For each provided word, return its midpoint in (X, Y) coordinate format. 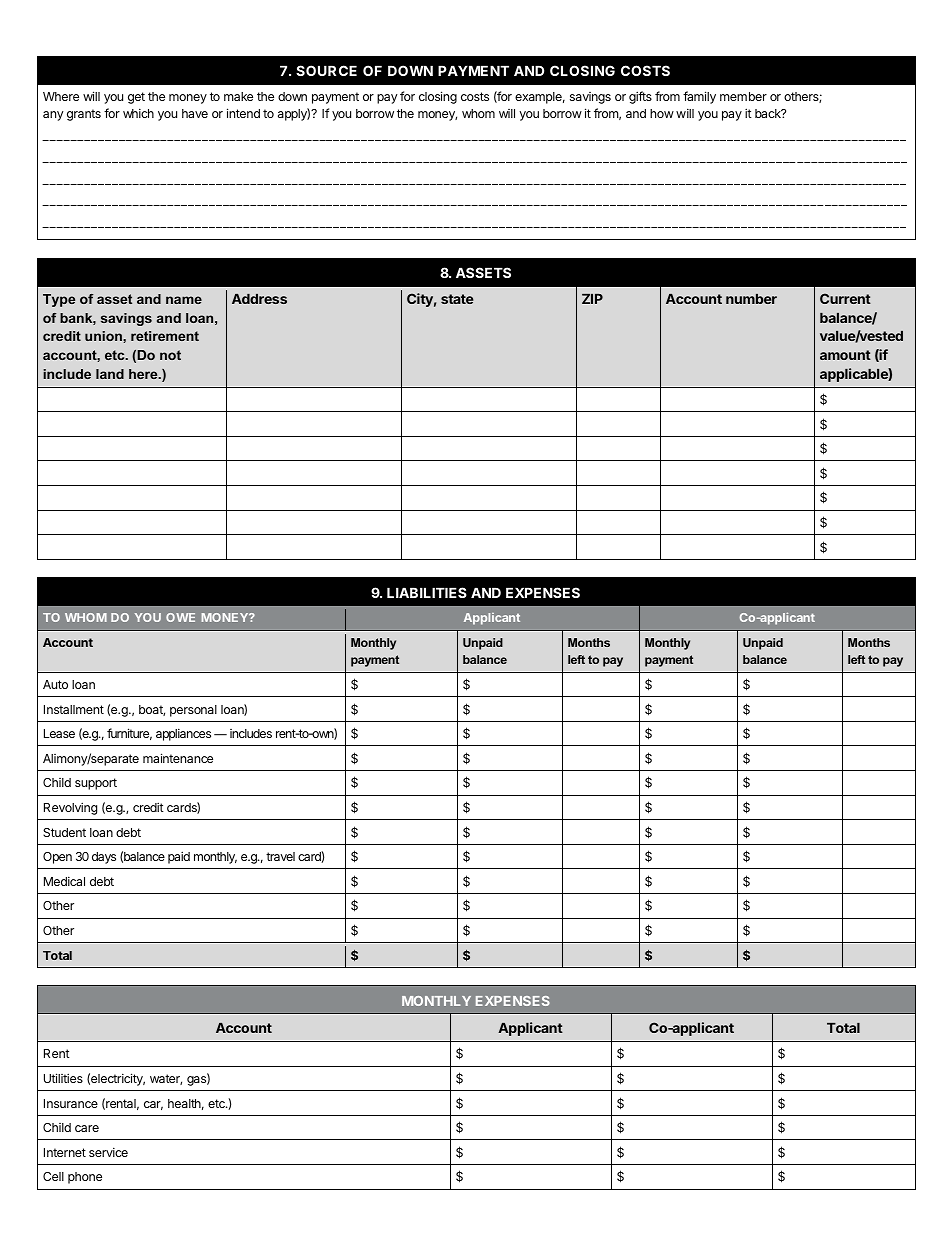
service (108, 1152)
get (136, 98)
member (743, 96)
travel (280, 856)
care (87, 1128)
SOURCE (326, 70)
